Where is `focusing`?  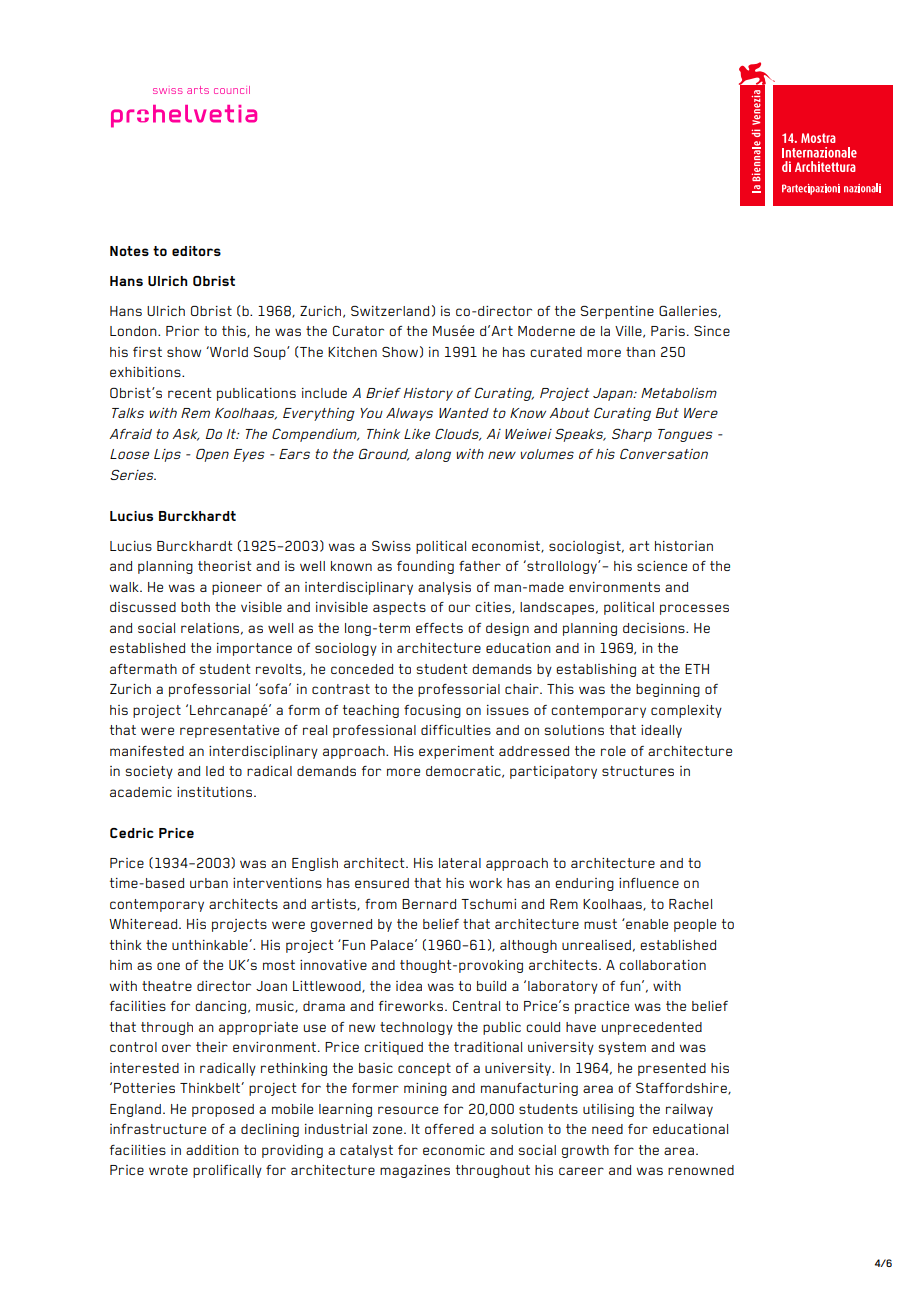
focusing is located at coordinates (432, 711).
